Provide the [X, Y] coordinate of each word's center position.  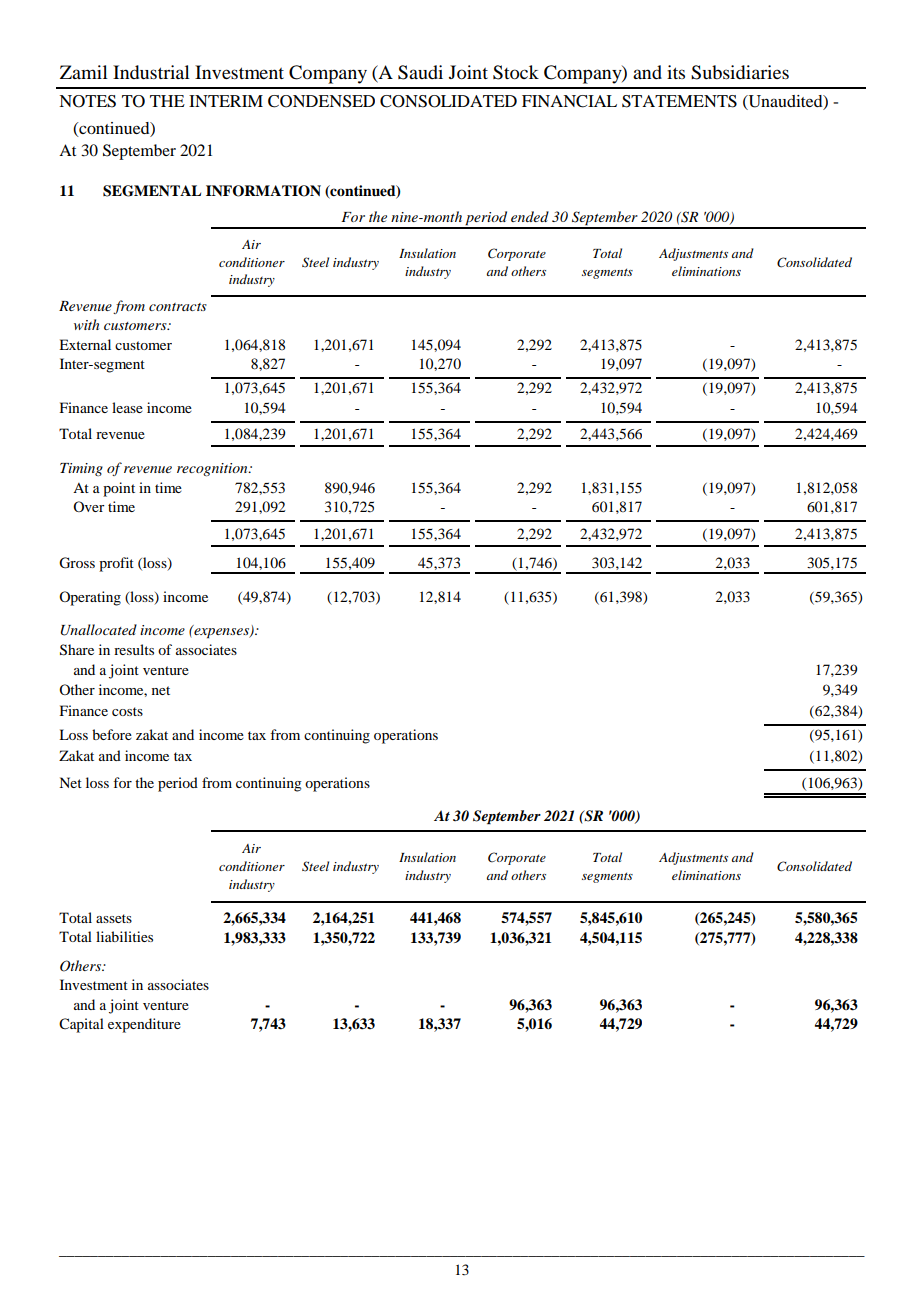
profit [116, 564]
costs [127, 711]
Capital [81, 1025]
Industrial [151, 72]
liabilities [124, 936]
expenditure [144, 1025]
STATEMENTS [679, 101]
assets [114, 918]
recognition [213, 469]
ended [530, 216]
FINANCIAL [569, 101]
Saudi [420, 72]
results [134, 649]
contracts [178, 307]
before [112, 734]
